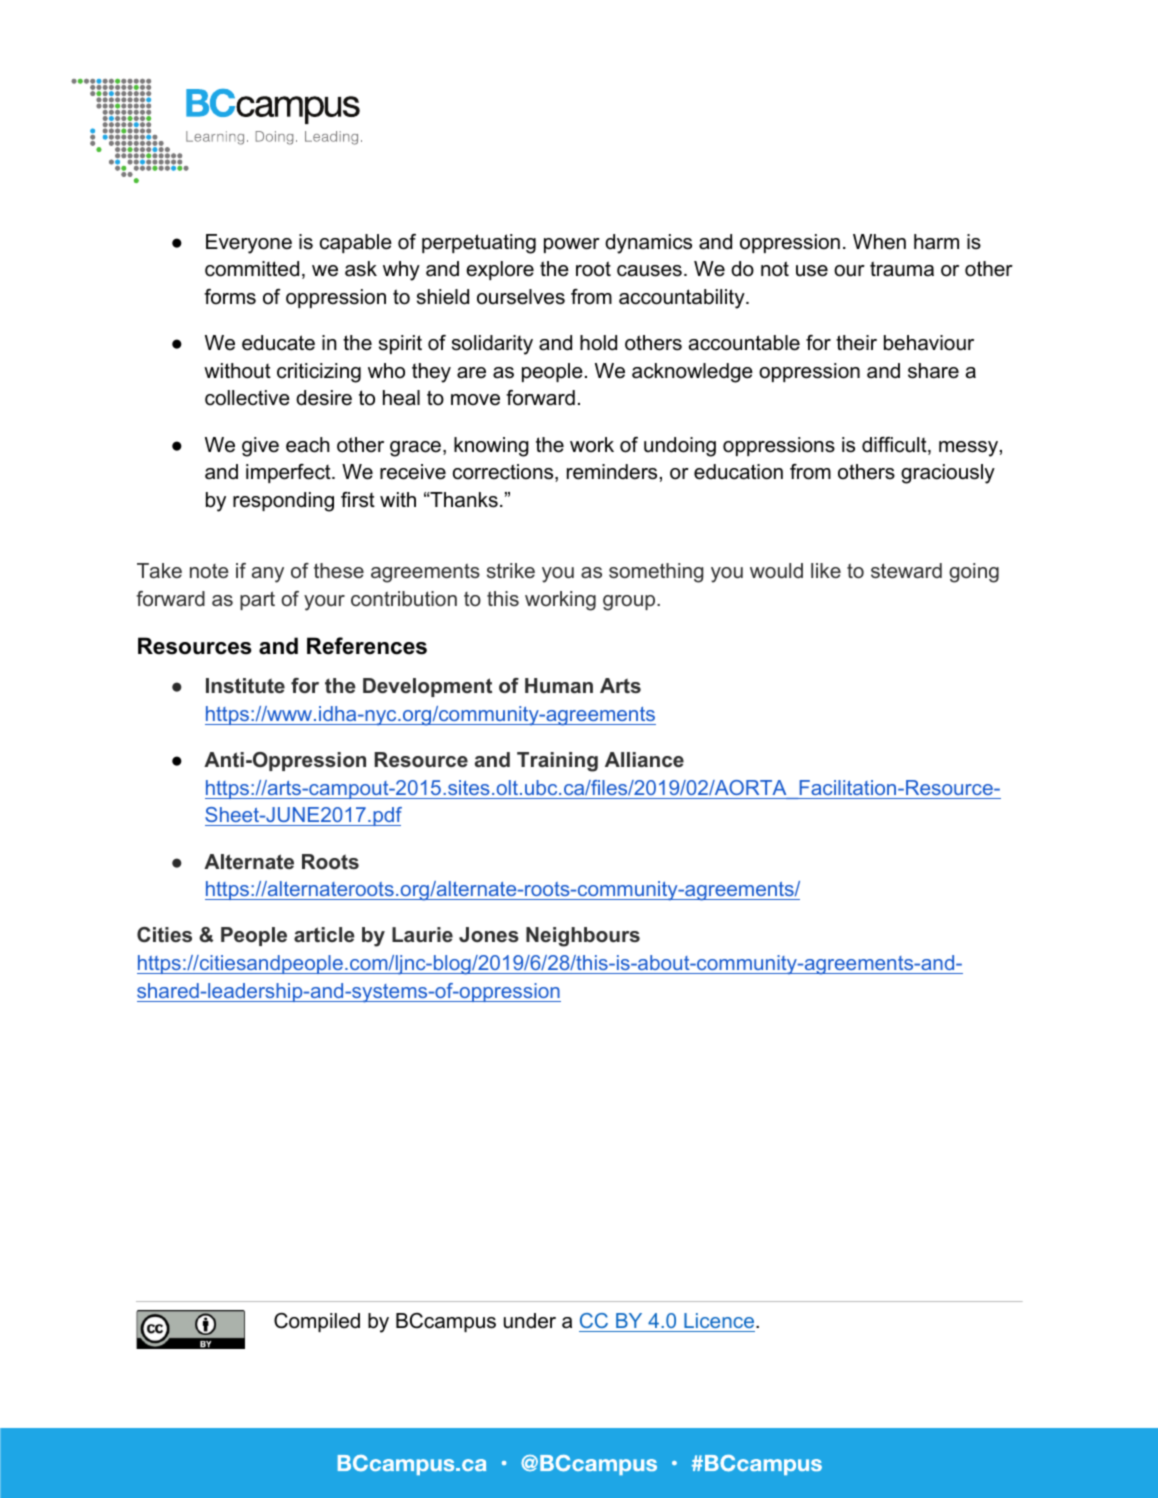  Describe the element at coordinates (252, 269) in the page. I see `committed` at that location.
